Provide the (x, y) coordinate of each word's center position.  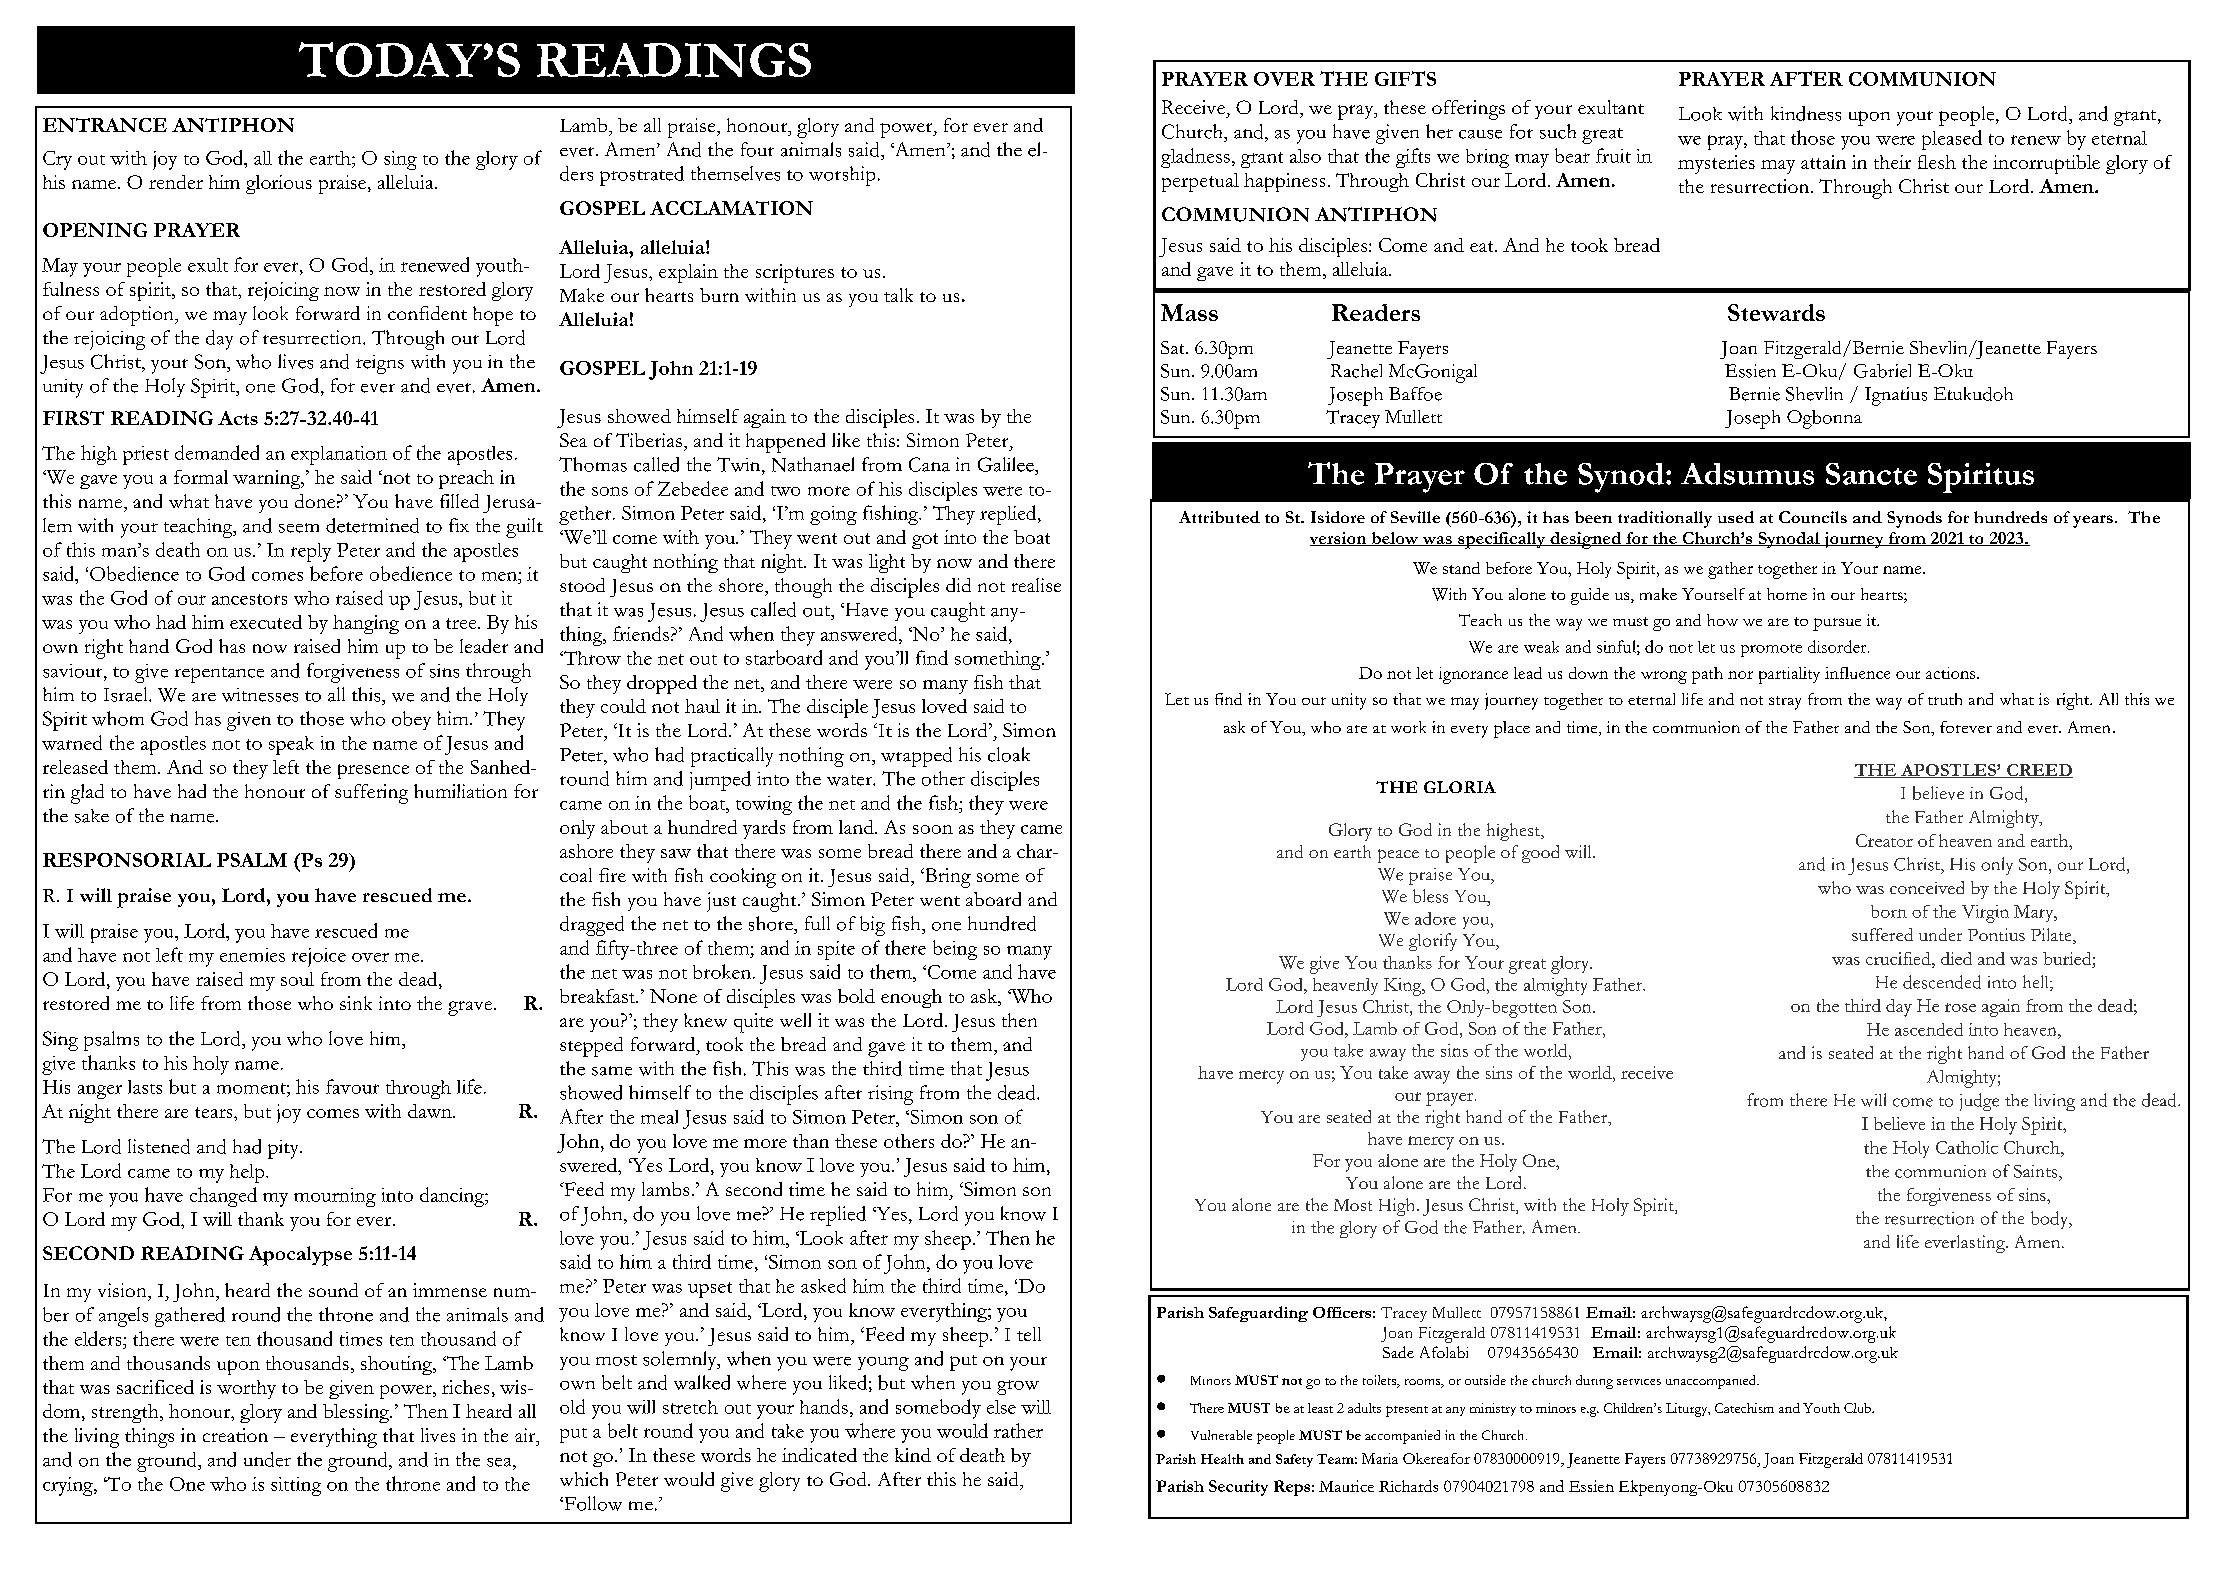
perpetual (1200, 182)
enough (911, 998)
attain (1823, 162)
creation (235, 1435)
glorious (279, 184)
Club (1858, 1408)
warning (268, 479)
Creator (1884, 840)
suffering (371, 794)
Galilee (1007, 464)
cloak (1009, 754)
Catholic (1967, 1147)
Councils (1813, 517)
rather (1018, 1430)
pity (284, 1149)
